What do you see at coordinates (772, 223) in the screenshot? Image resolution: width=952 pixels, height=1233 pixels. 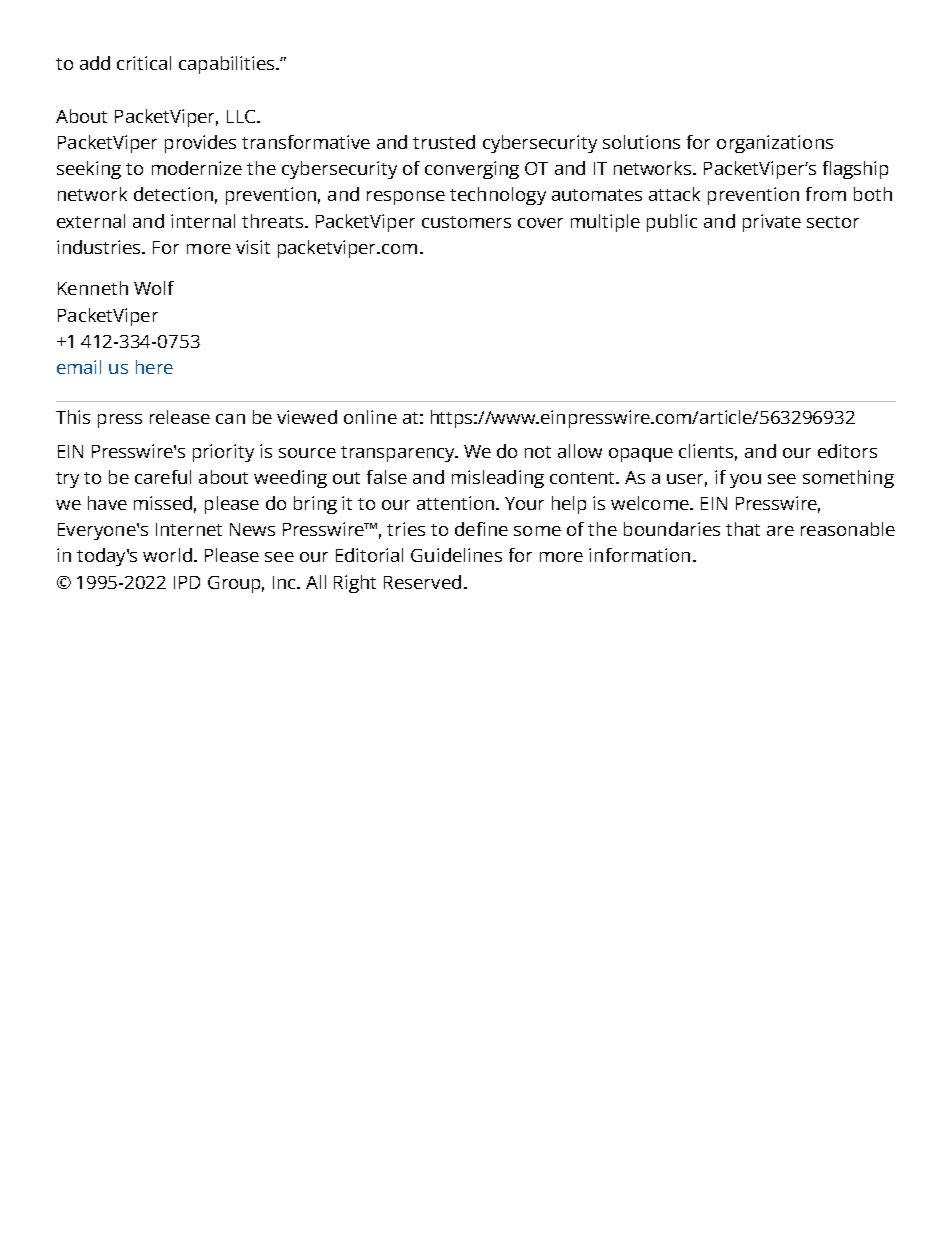 I see `private` at bounding box center [772, 223].
